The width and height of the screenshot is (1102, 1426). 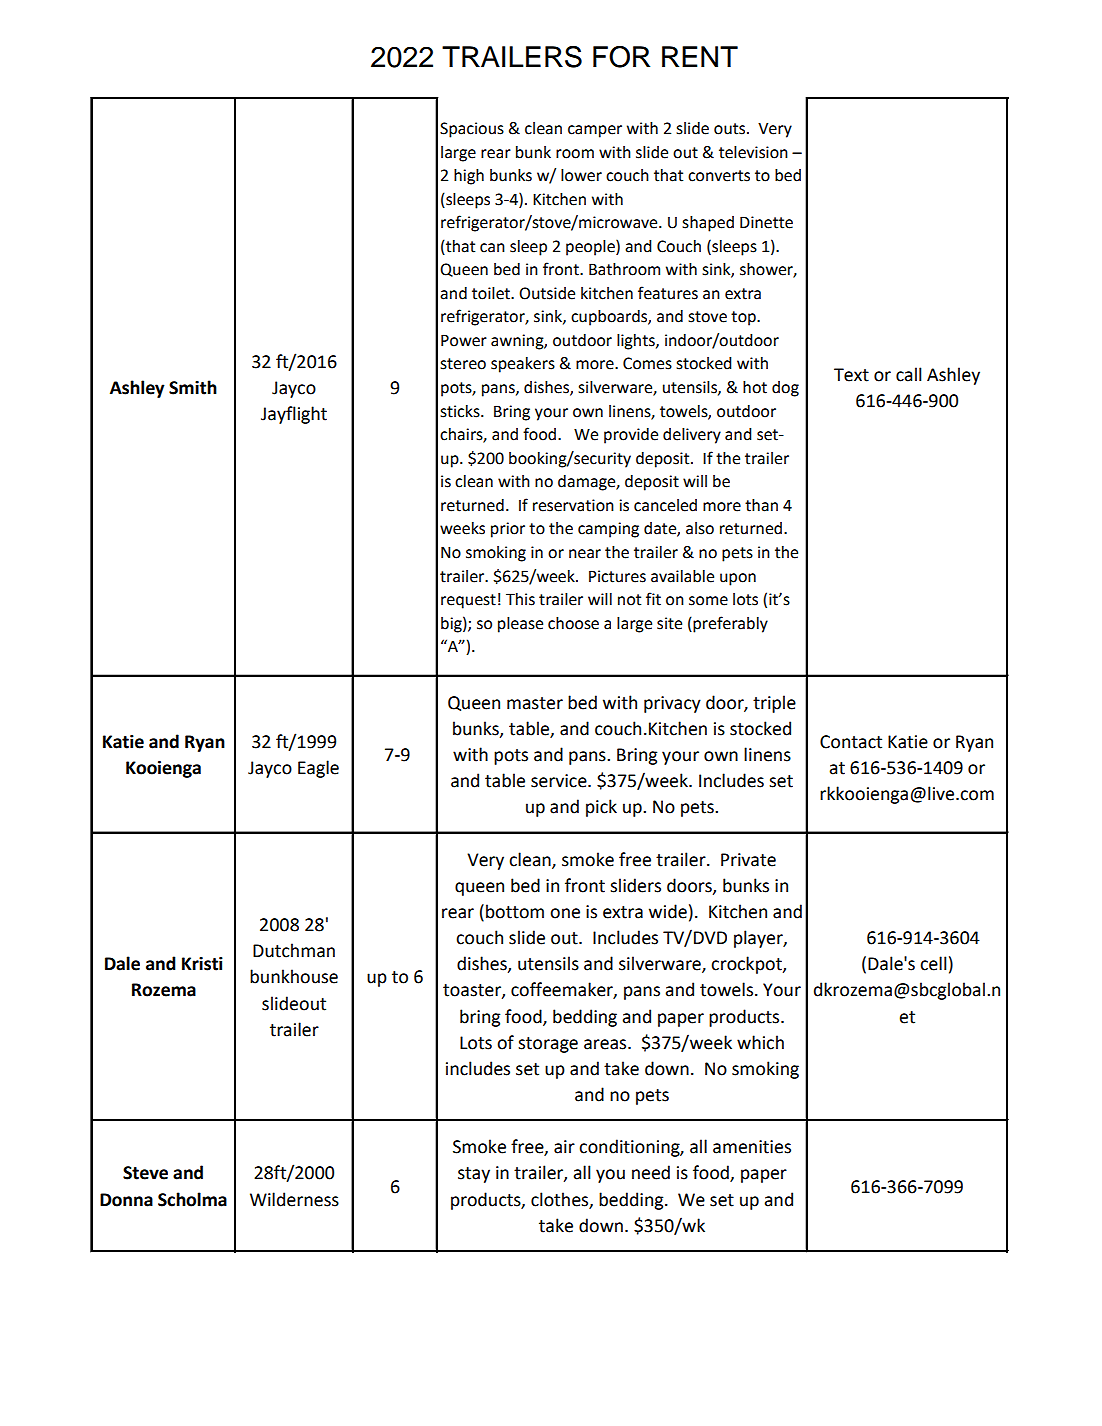 I want to click on Spacious, so click(x=472, y=130).
